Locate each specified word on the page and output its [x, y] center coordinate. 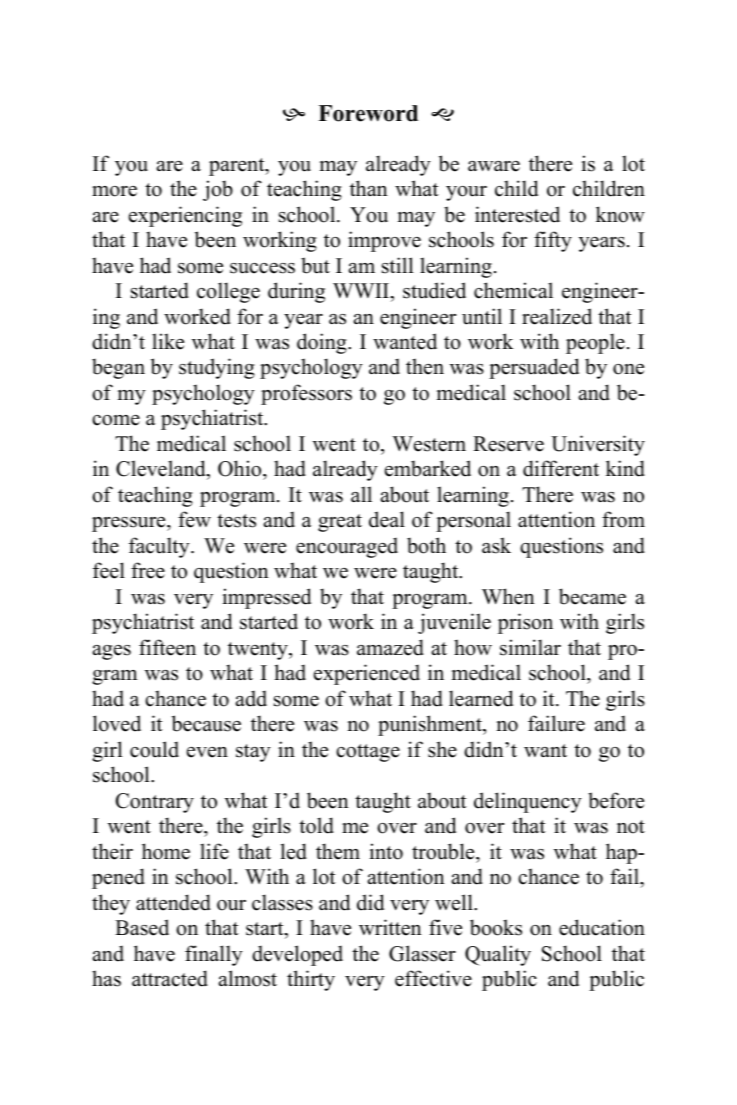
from [623, 519]
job [218, 190]
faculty [160, 547]
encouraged [347, 548]
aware [494, 166]
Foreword [368, 113]
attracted [170, 978]
